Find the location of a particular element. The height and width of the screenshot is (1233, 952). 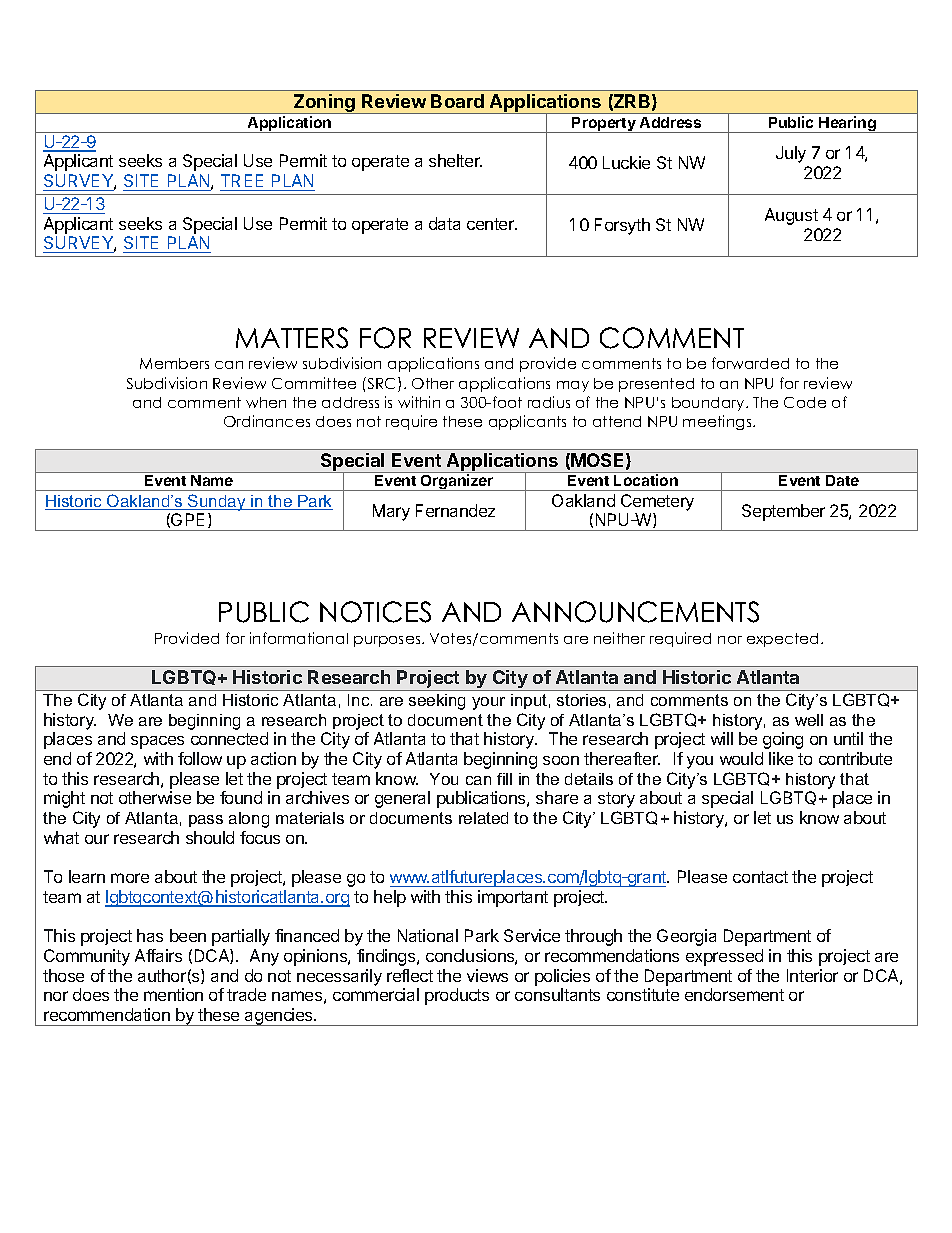

TREE is located at coordinates (242, 180).
